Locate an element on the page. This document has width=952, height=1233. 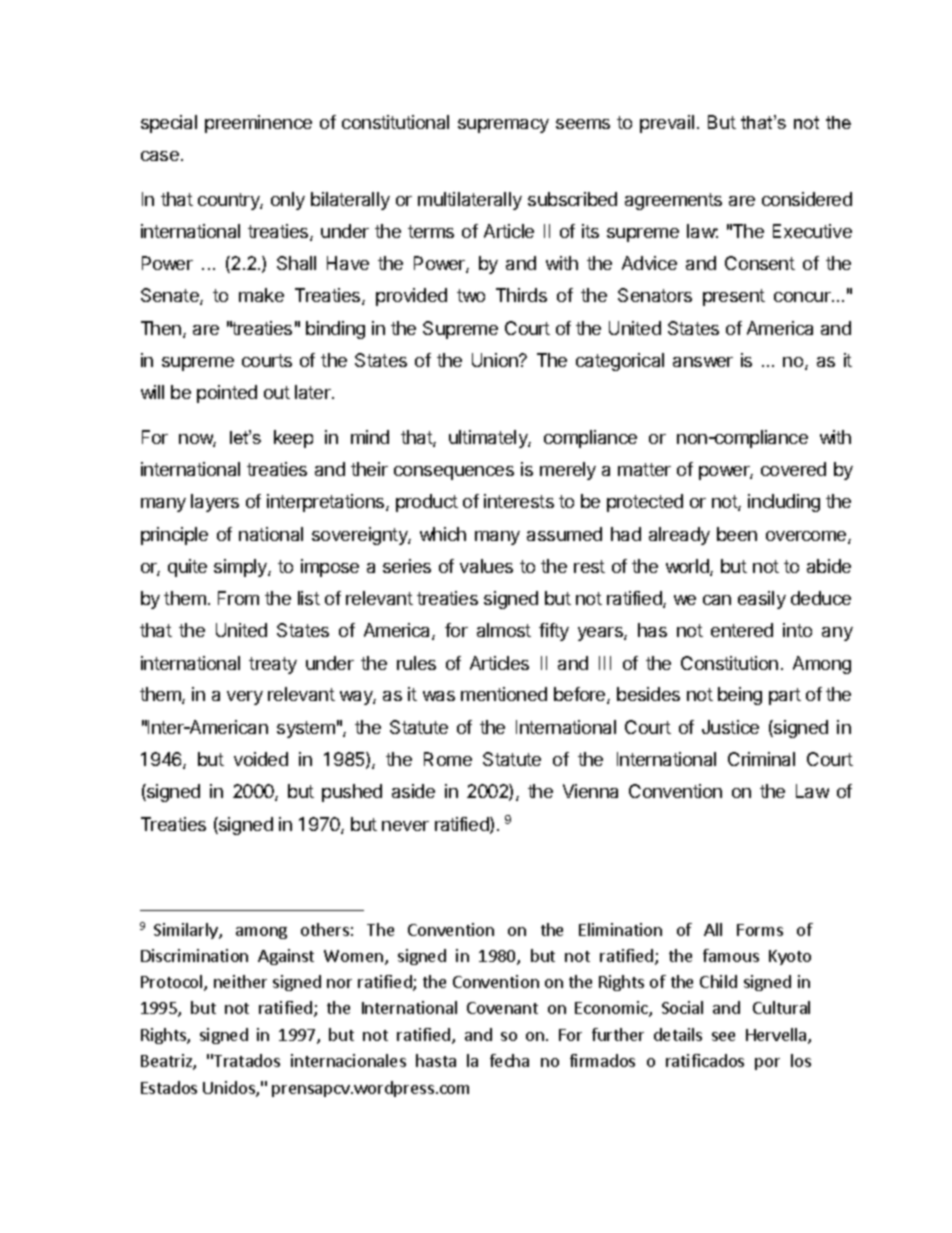
fecha is located at coordinates (509, 1060).
